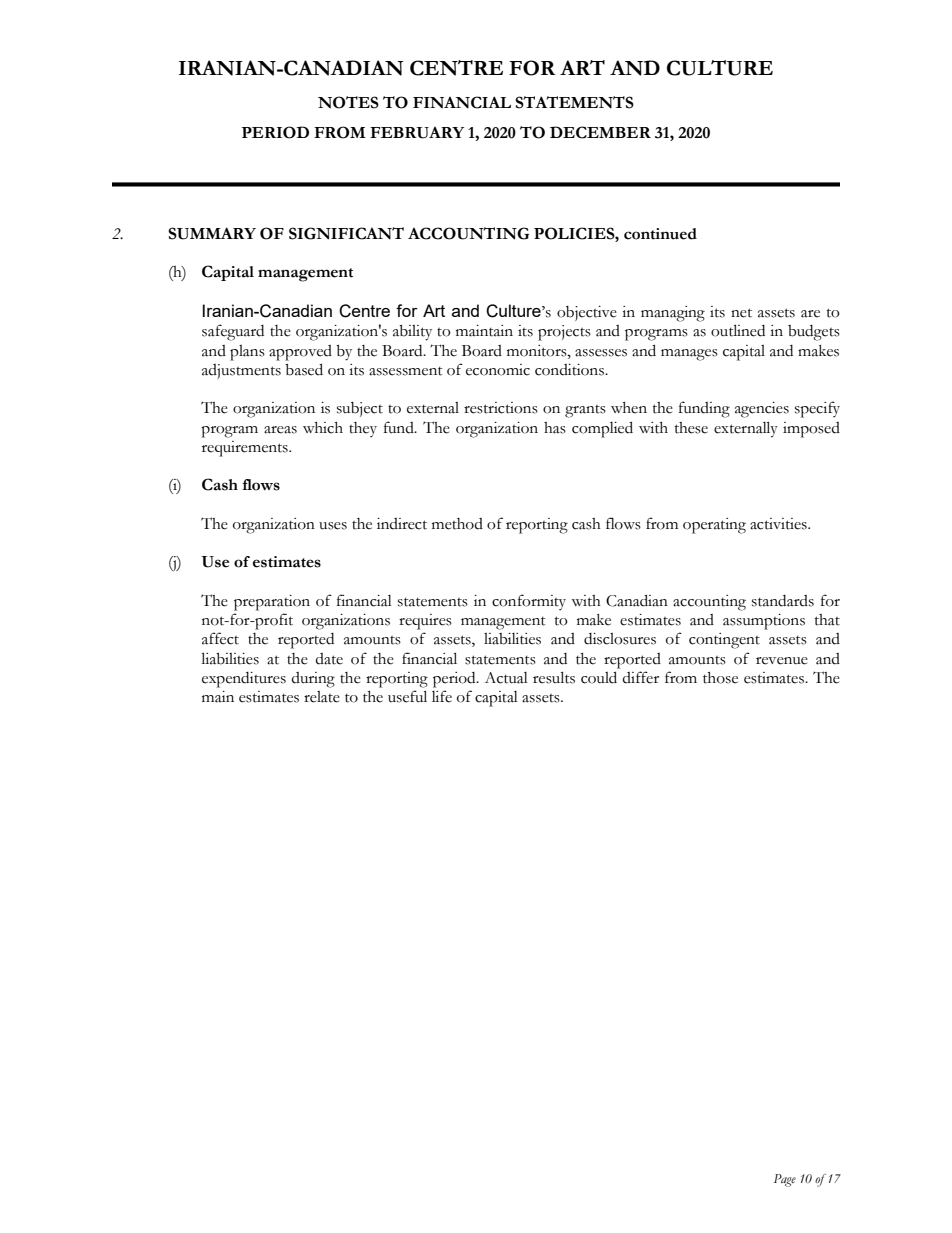  What do you see at coordinates (785, 1180) in the page?
I see `Page` at bounding box center [785, 1180].
